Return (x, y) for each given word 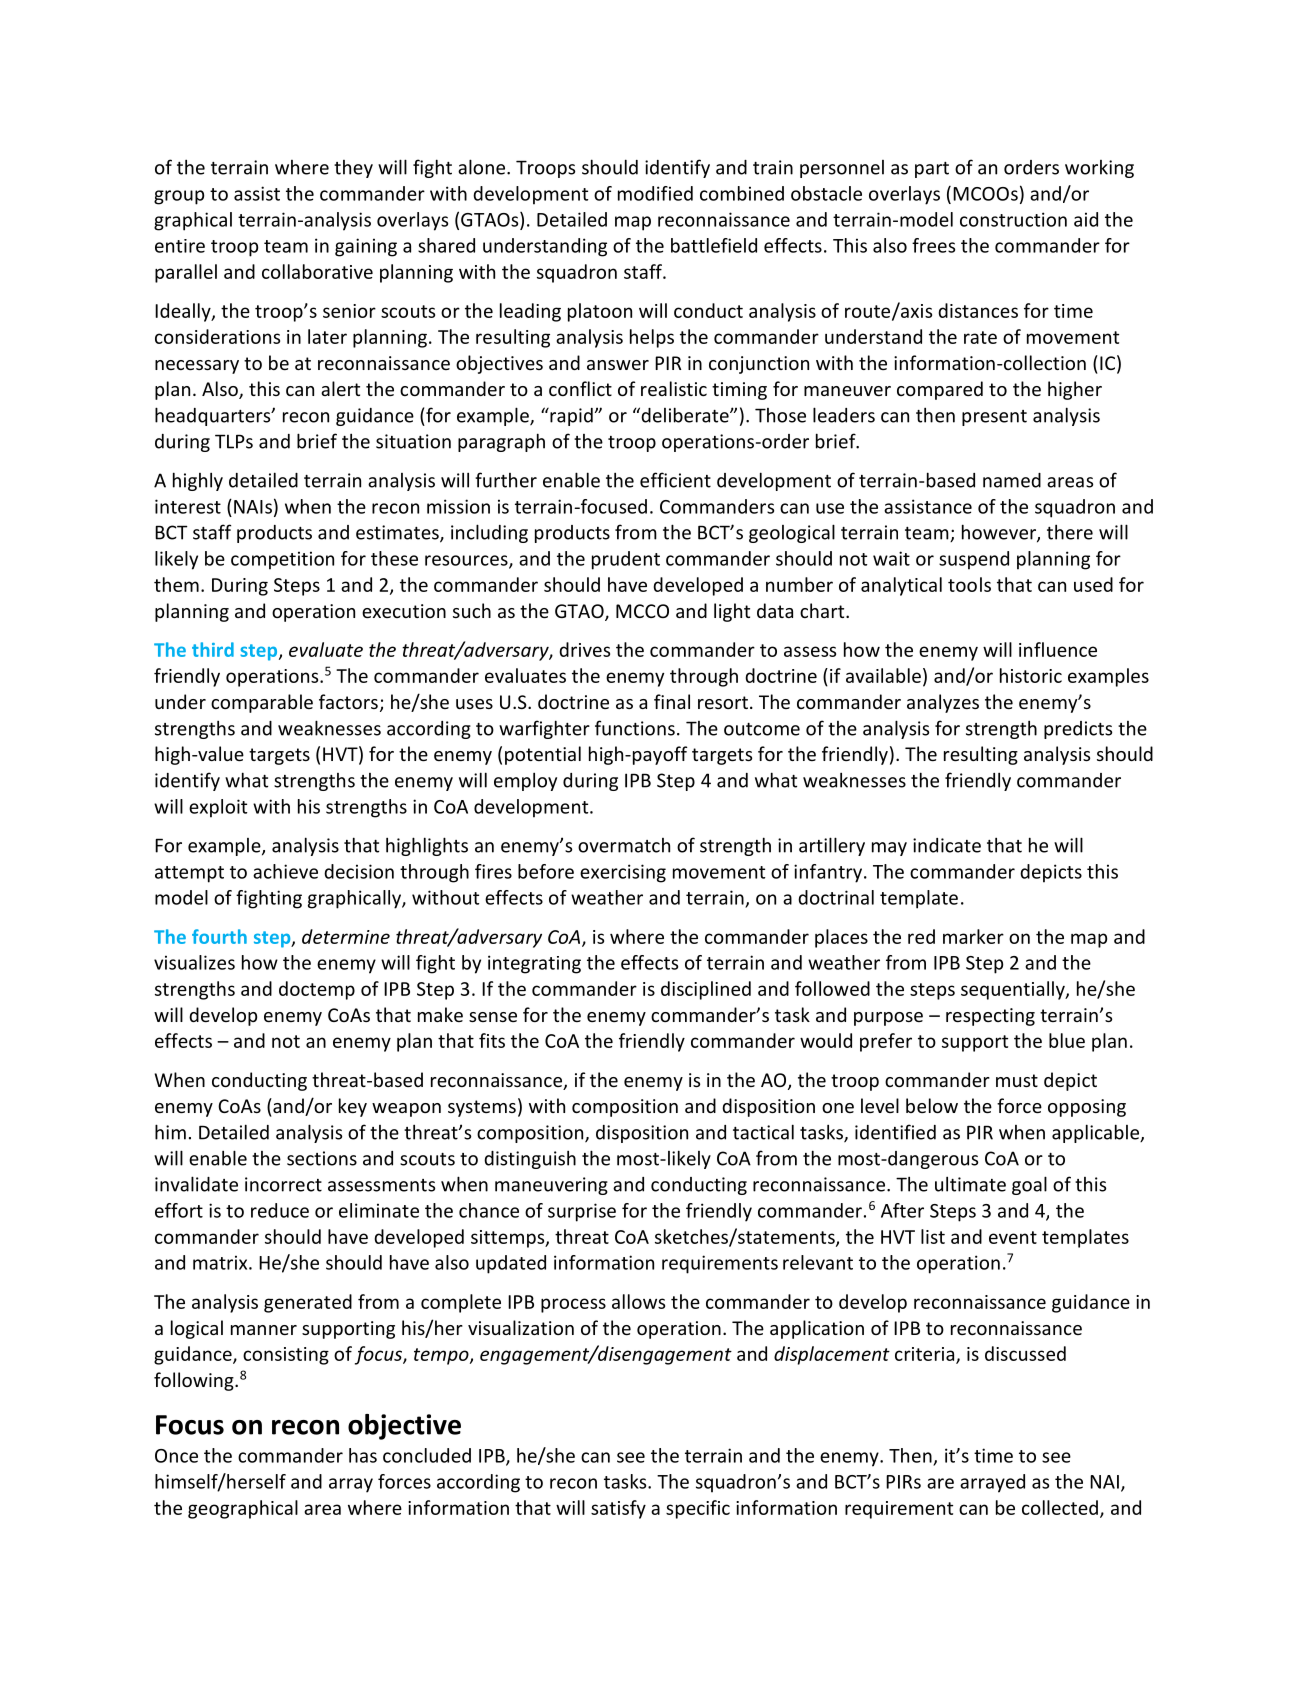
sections (322, 1158)
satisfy (618, 1509)
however (1000, 533)
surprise (582, 1212)
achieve (285, 871)
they (353, 169)
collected (1060, 1507)
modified (655, 193)
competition (282, 560)
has (363, 1455)
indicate (947, 845)
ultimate (970, 1184)
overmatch (624, 845)
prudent (626, 560)
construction (1013, 219)
